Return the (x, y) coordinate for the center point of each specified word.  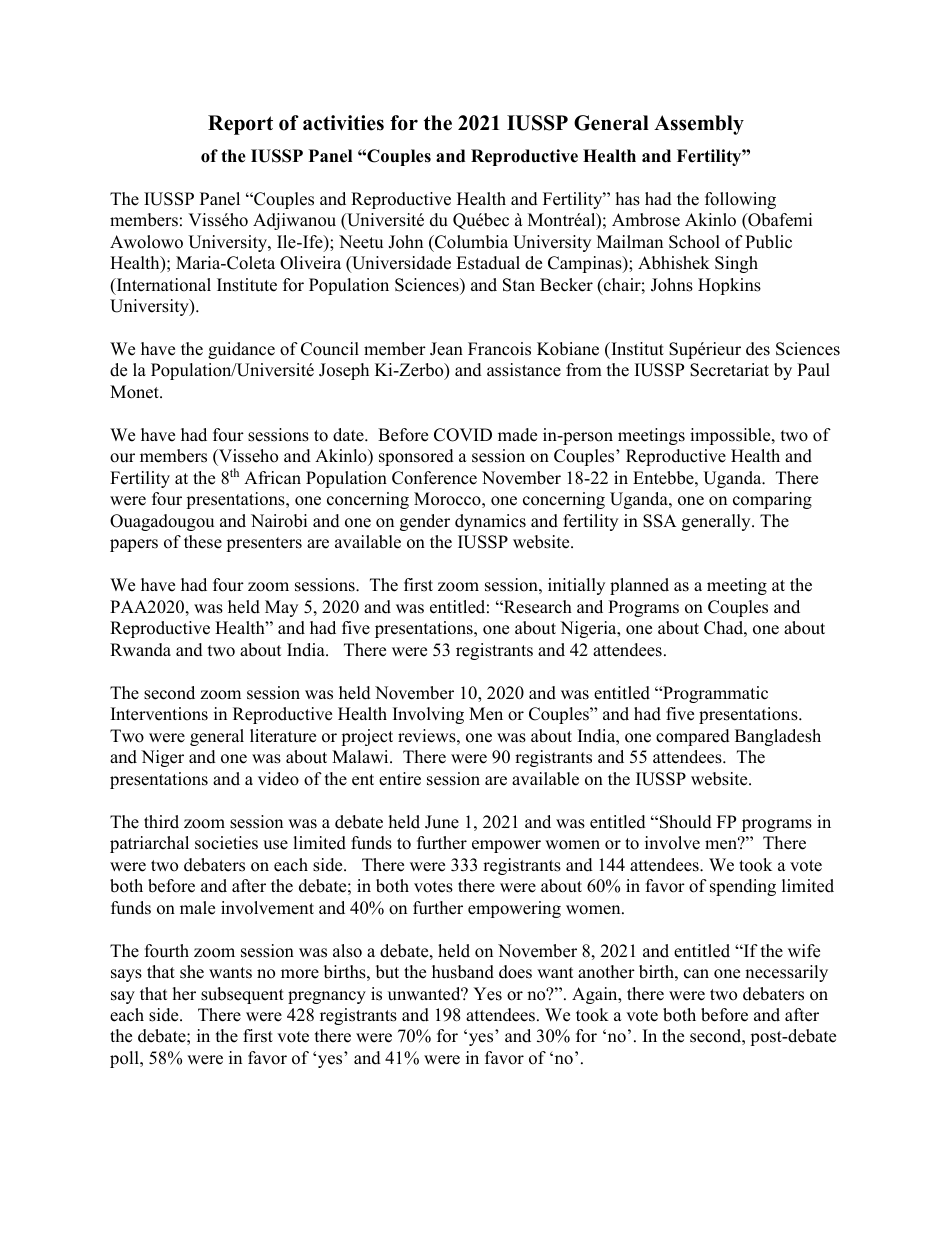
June (442, 822)
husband (463, 972)
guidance (241, 350)
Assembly (699, 125)
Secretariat (729, 370)
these (203, 542)
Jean (446, 349)
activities (343, 123)
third (161, 822)
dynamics (490, 522)
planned (639, 586)
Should (686, 822)
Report (240, 125)
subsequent (242, 995)
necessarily (786, 973)
